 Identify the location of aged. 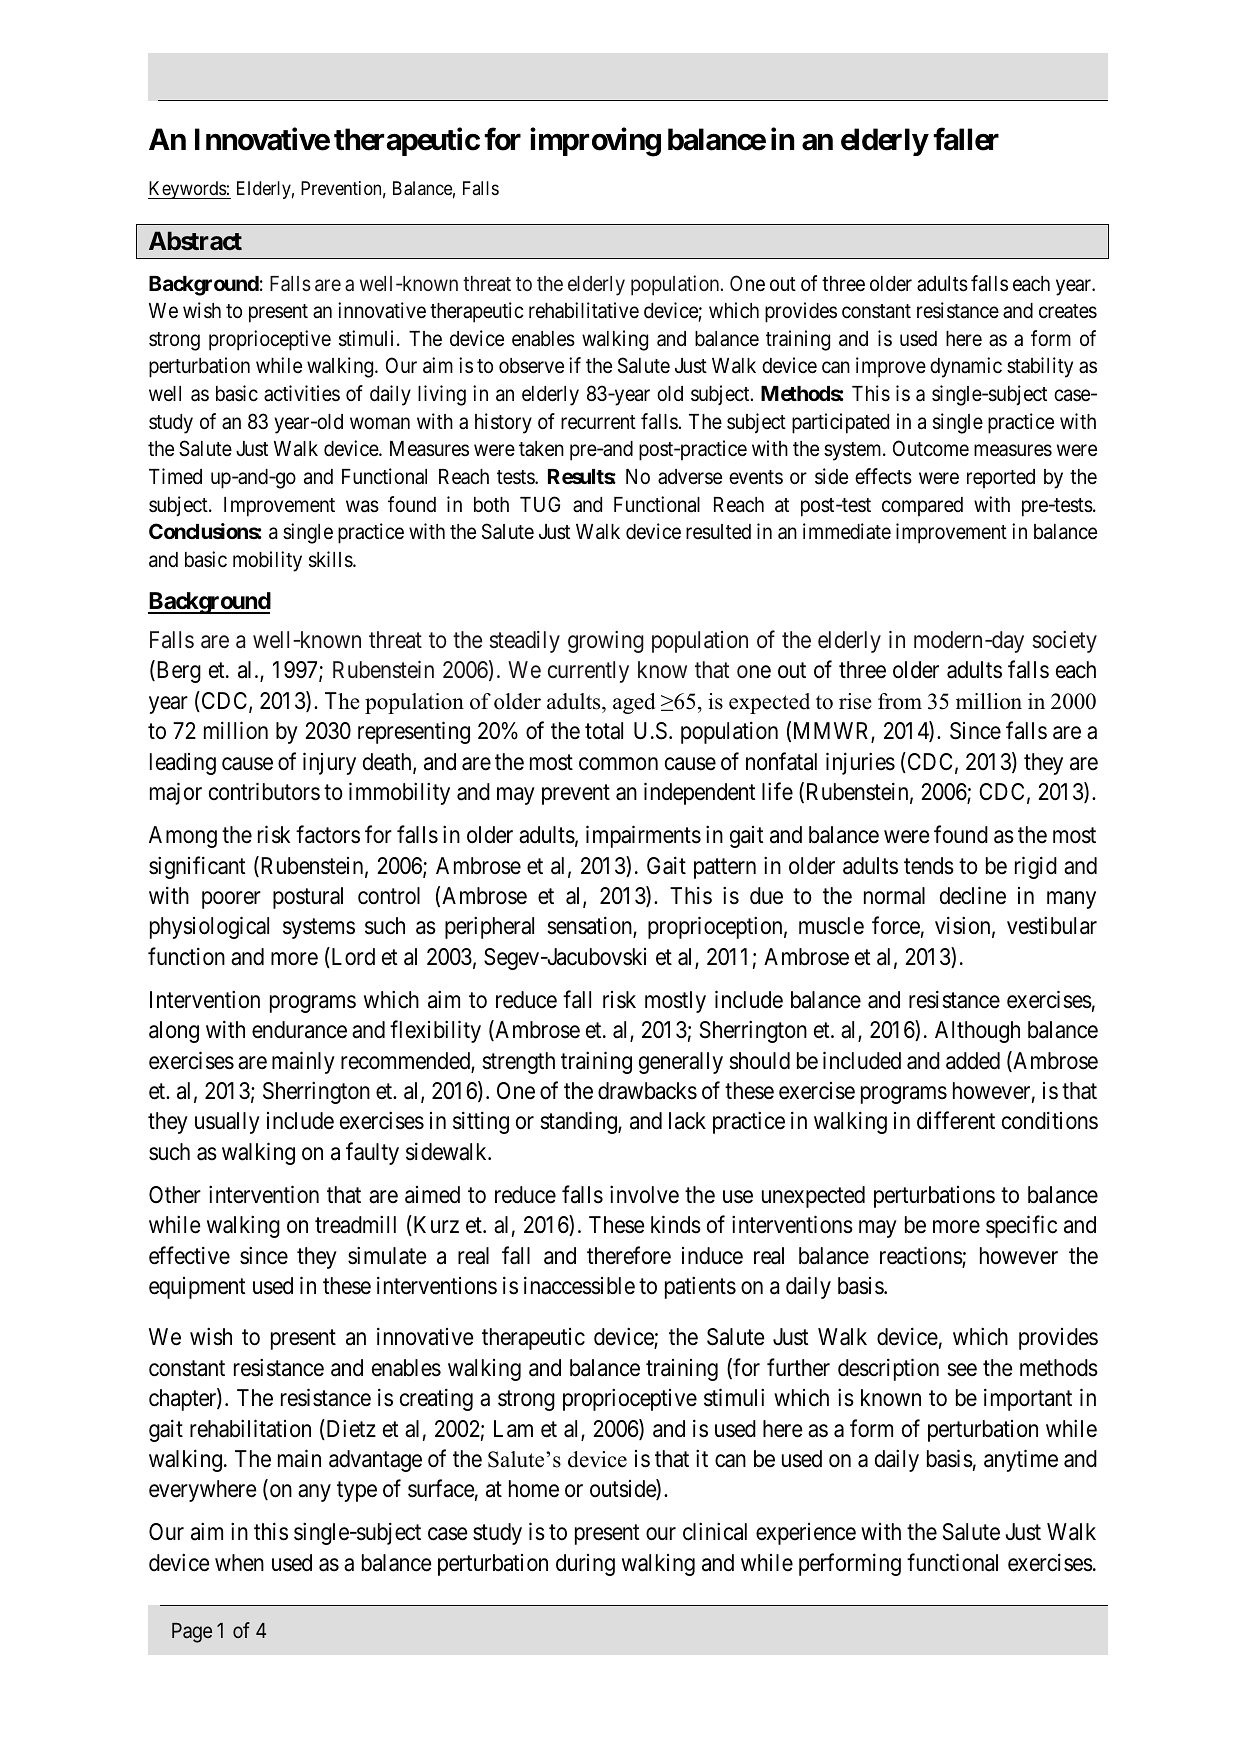
(634, 703).
